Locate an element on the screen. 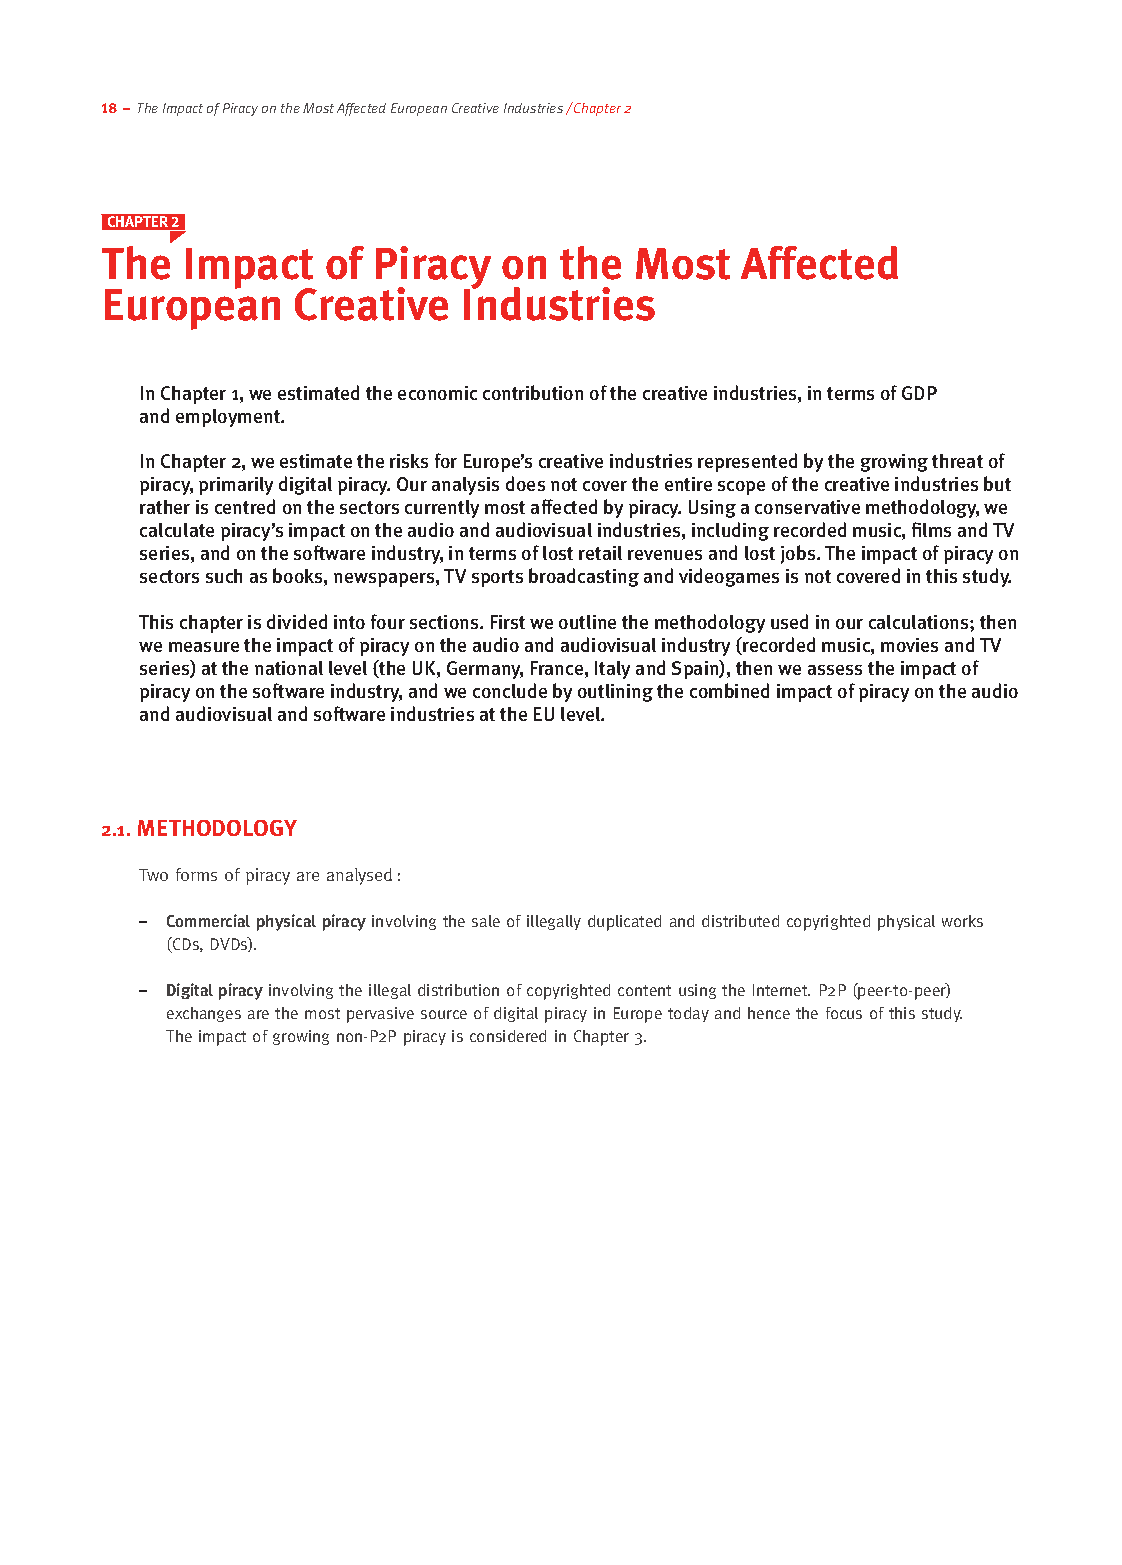  sale is located at coordinates (486, 921).
